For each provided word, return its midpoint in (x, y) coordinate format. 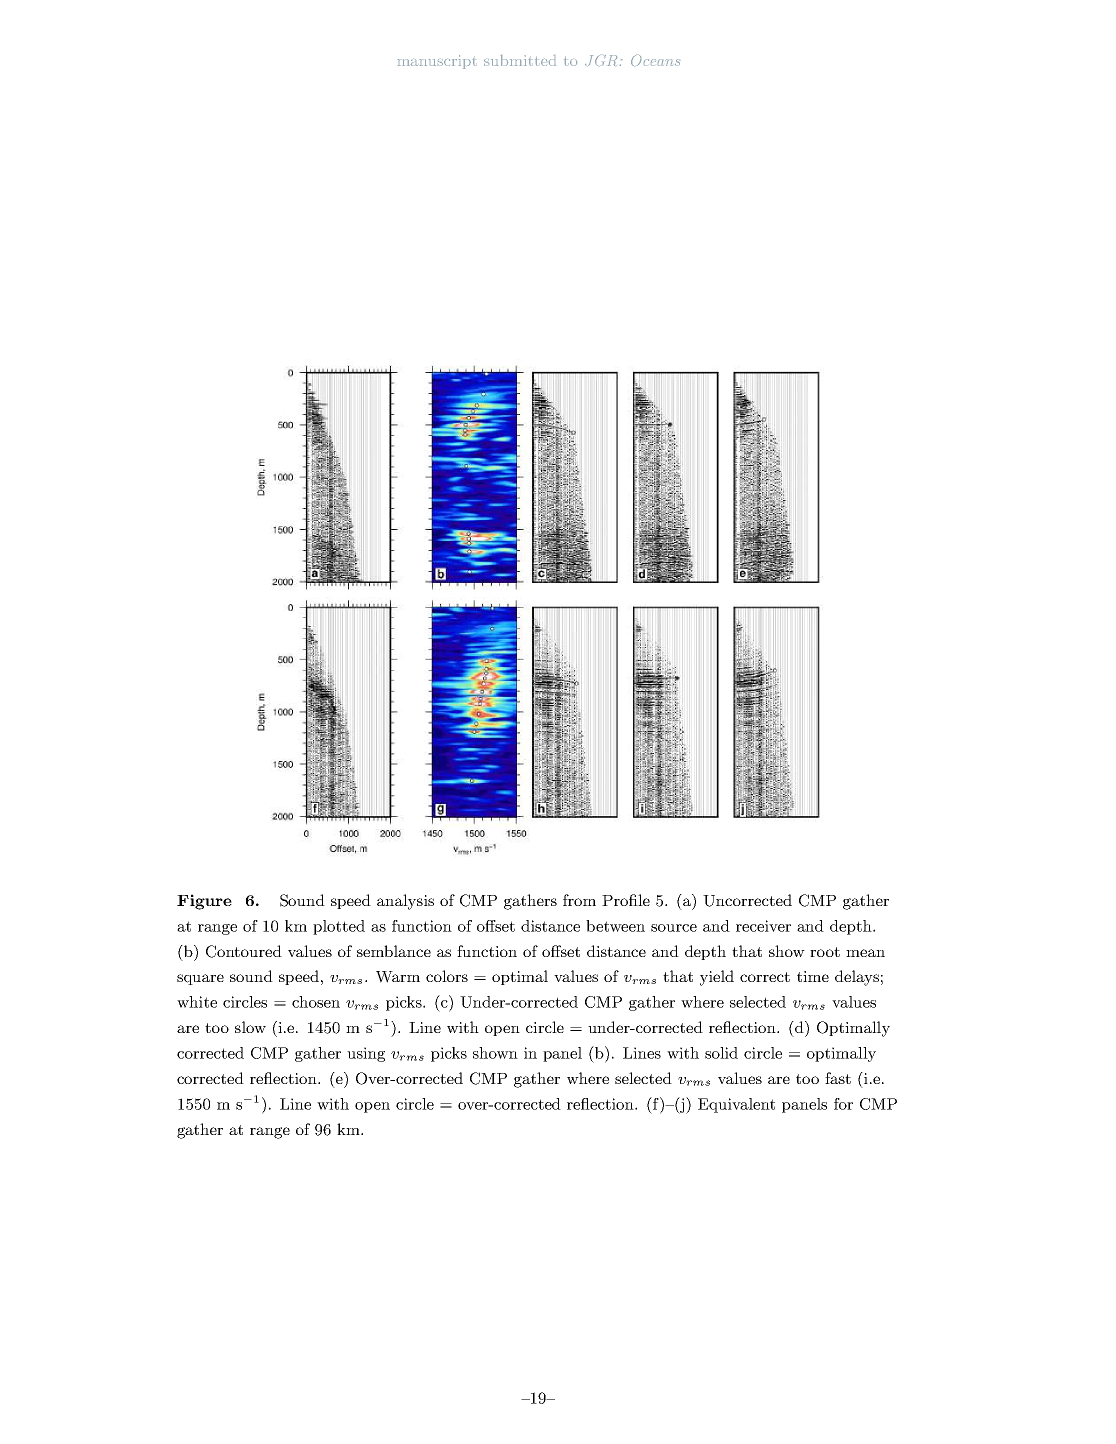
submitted (520, 60)
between (615, 926)
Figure (204, 902)
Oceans (655, 60)
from (579, 900)
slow (250, 1027)
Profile (626, 900)
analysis (405, 902)
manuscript (436, 62)
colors (447, 976)
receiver (763, 926)
